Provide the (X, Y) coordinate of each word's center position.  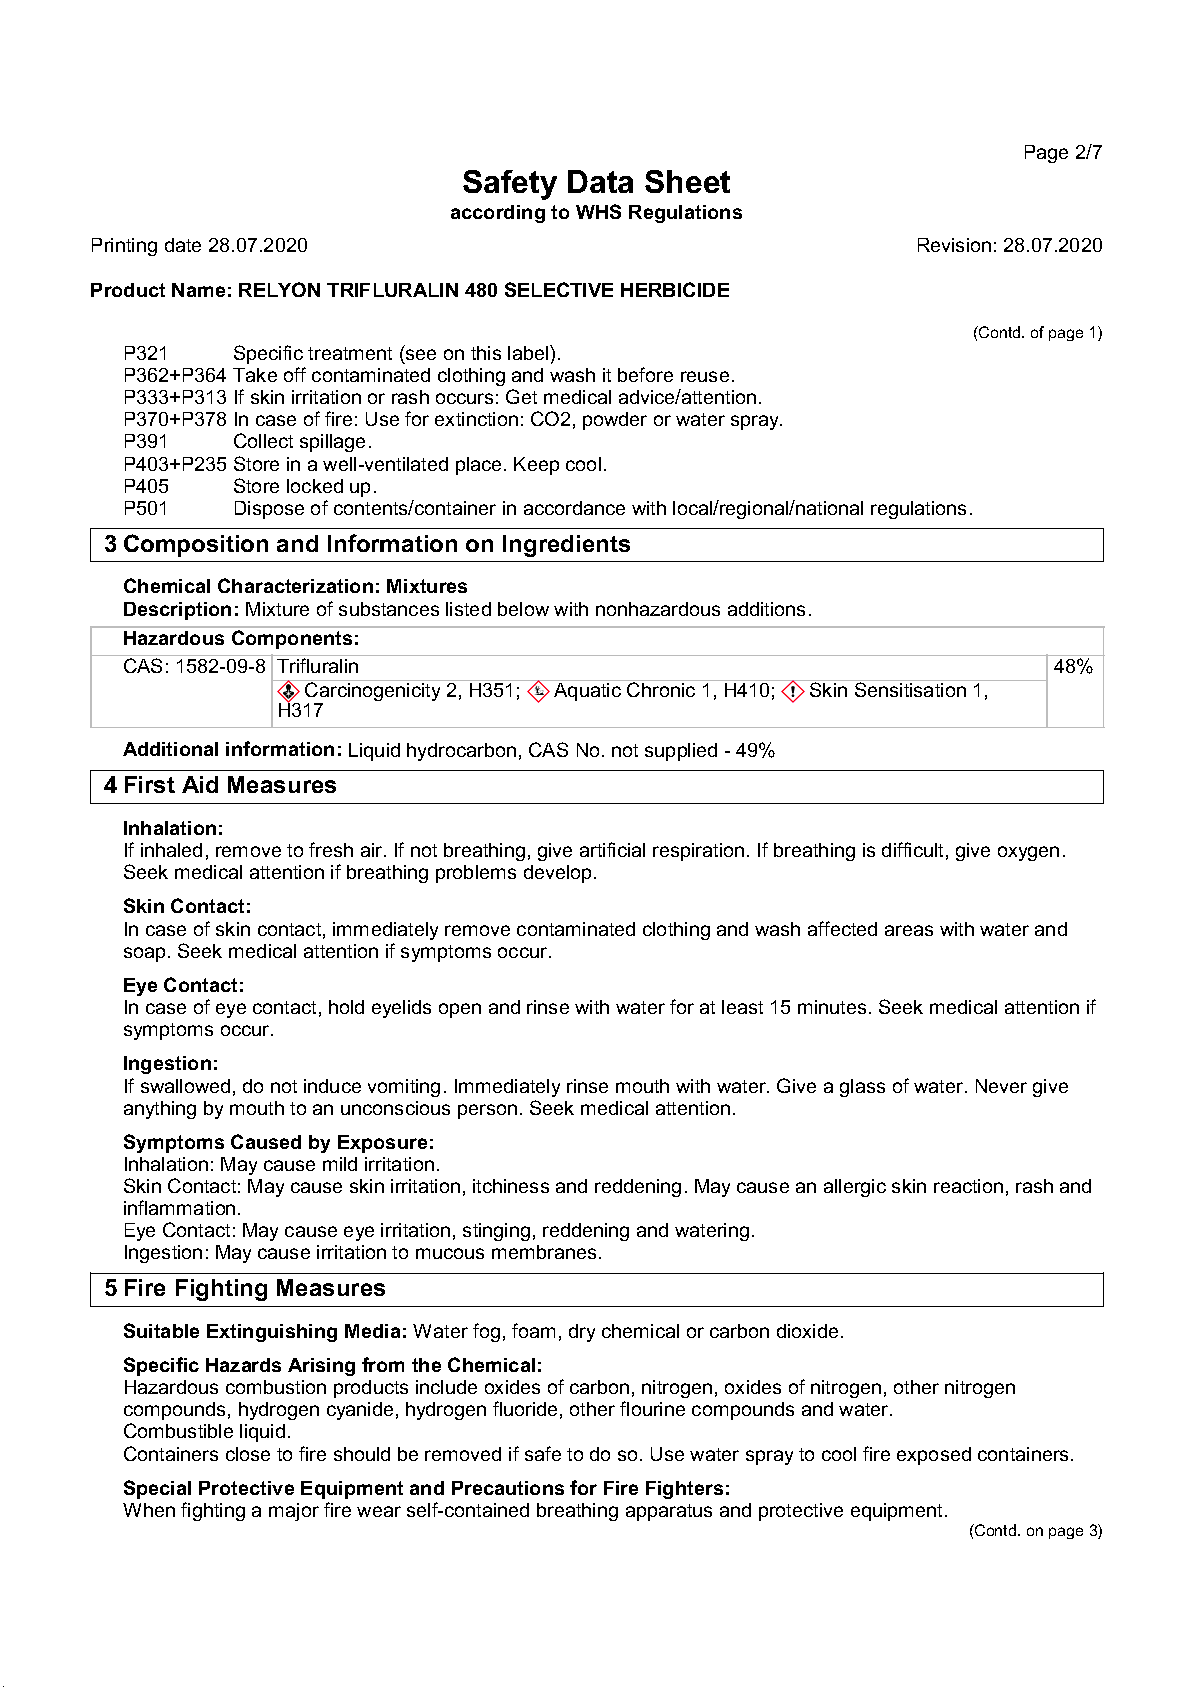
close (248, 1454)
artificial (612, 849)
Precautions (508, 1488)
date (183, 245)
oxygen (1028, 853)
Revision (954, 245)
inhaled (171, 850)
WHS (598, 211)
